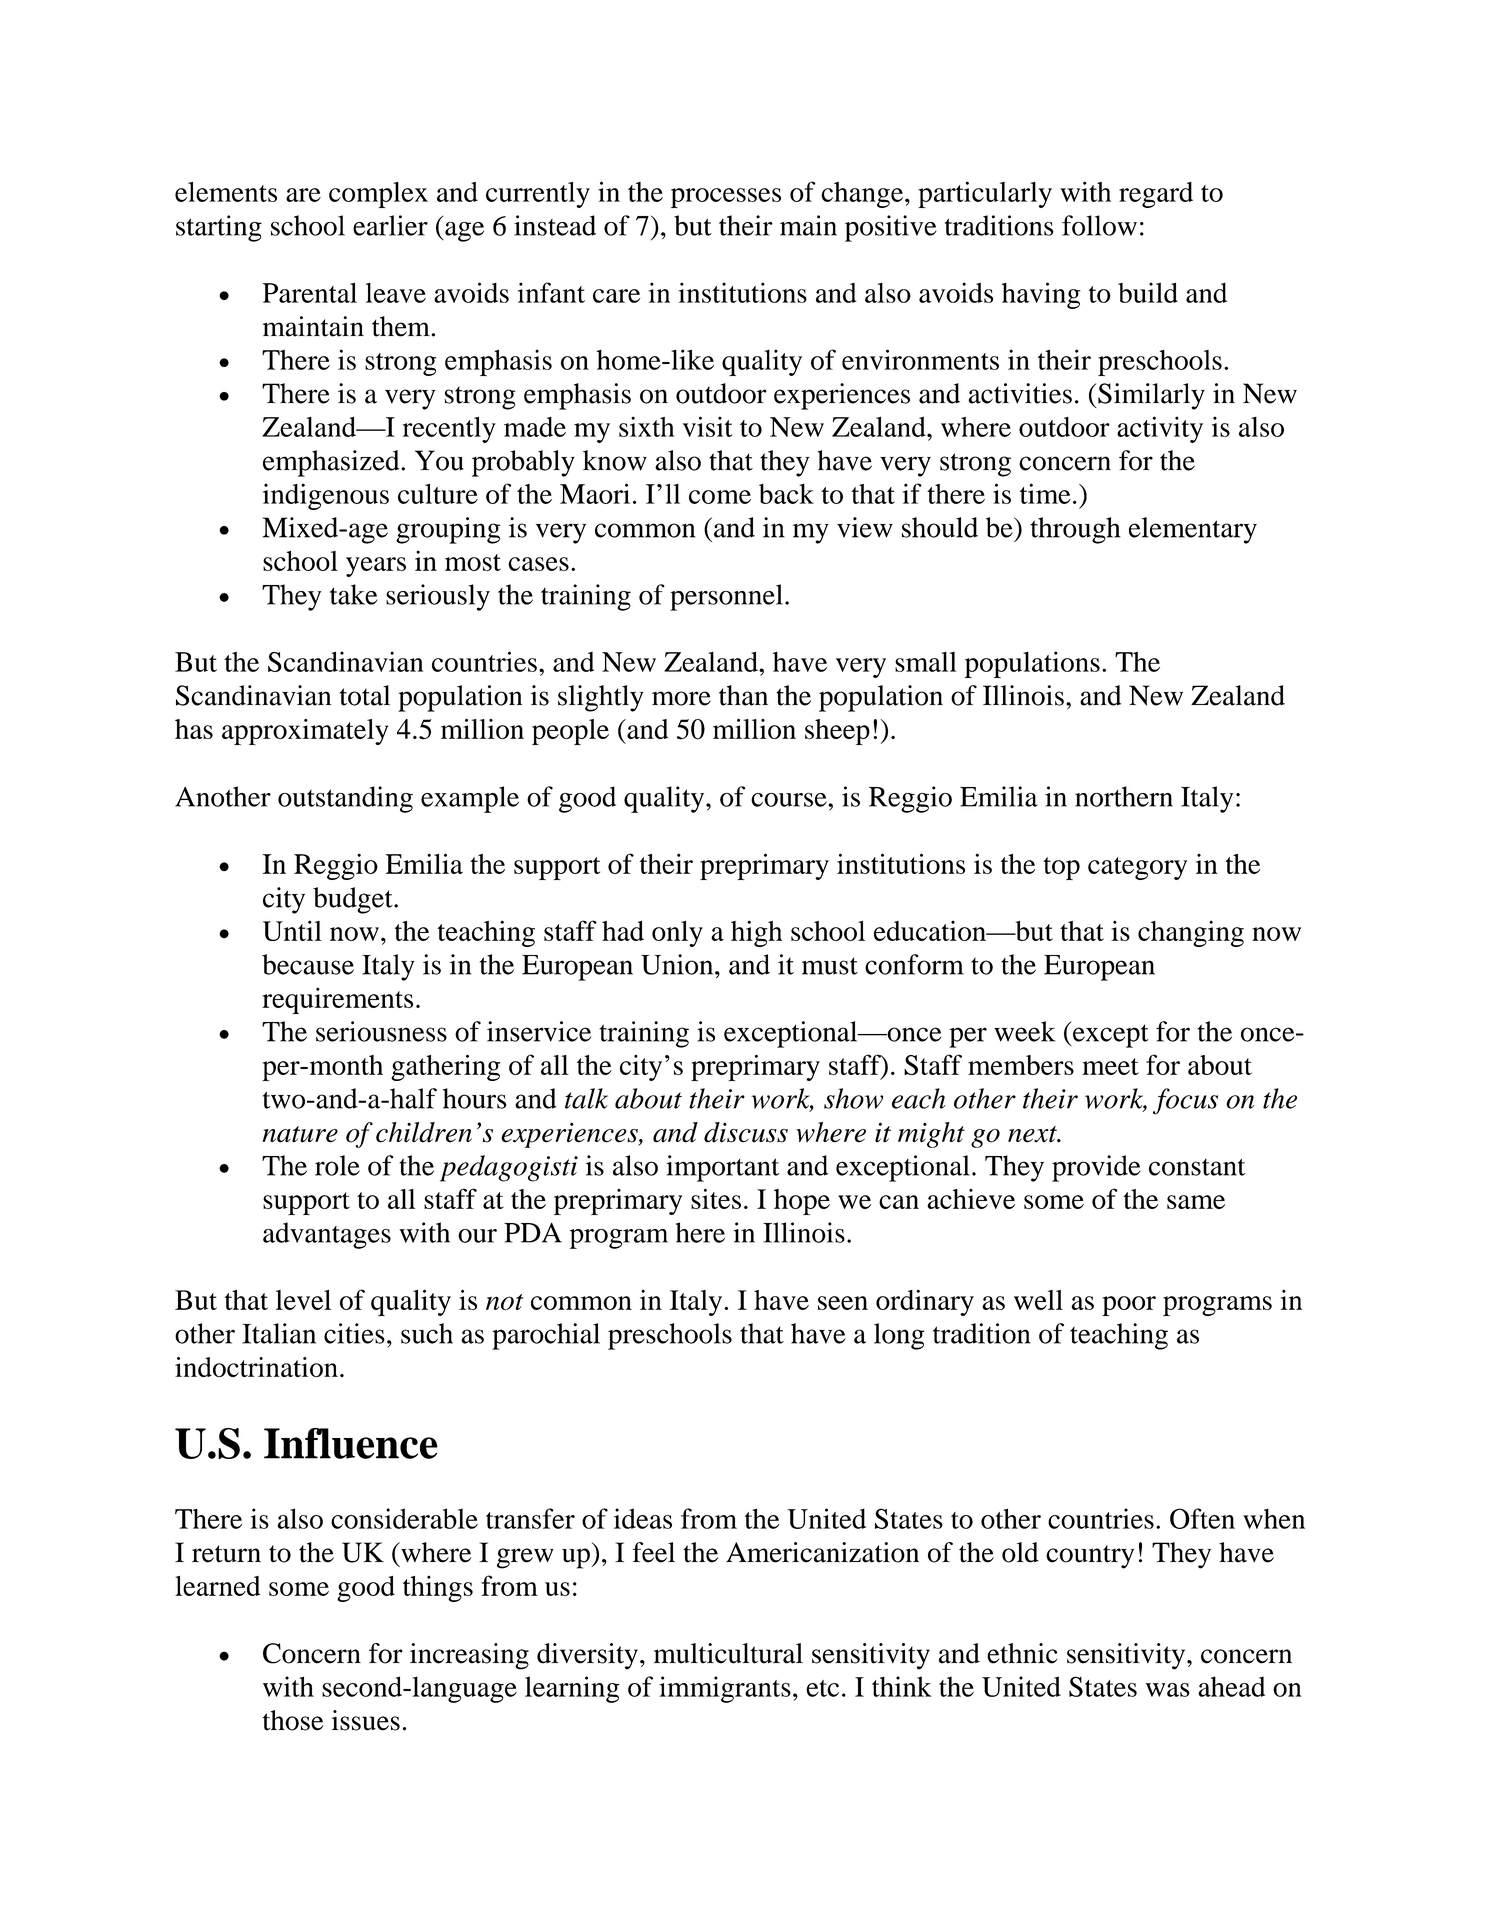 This screenshot has width=1486, height=1923. Describe the element at coordinates (1124, 796) in the screenshot. I see `northern` at that location.
